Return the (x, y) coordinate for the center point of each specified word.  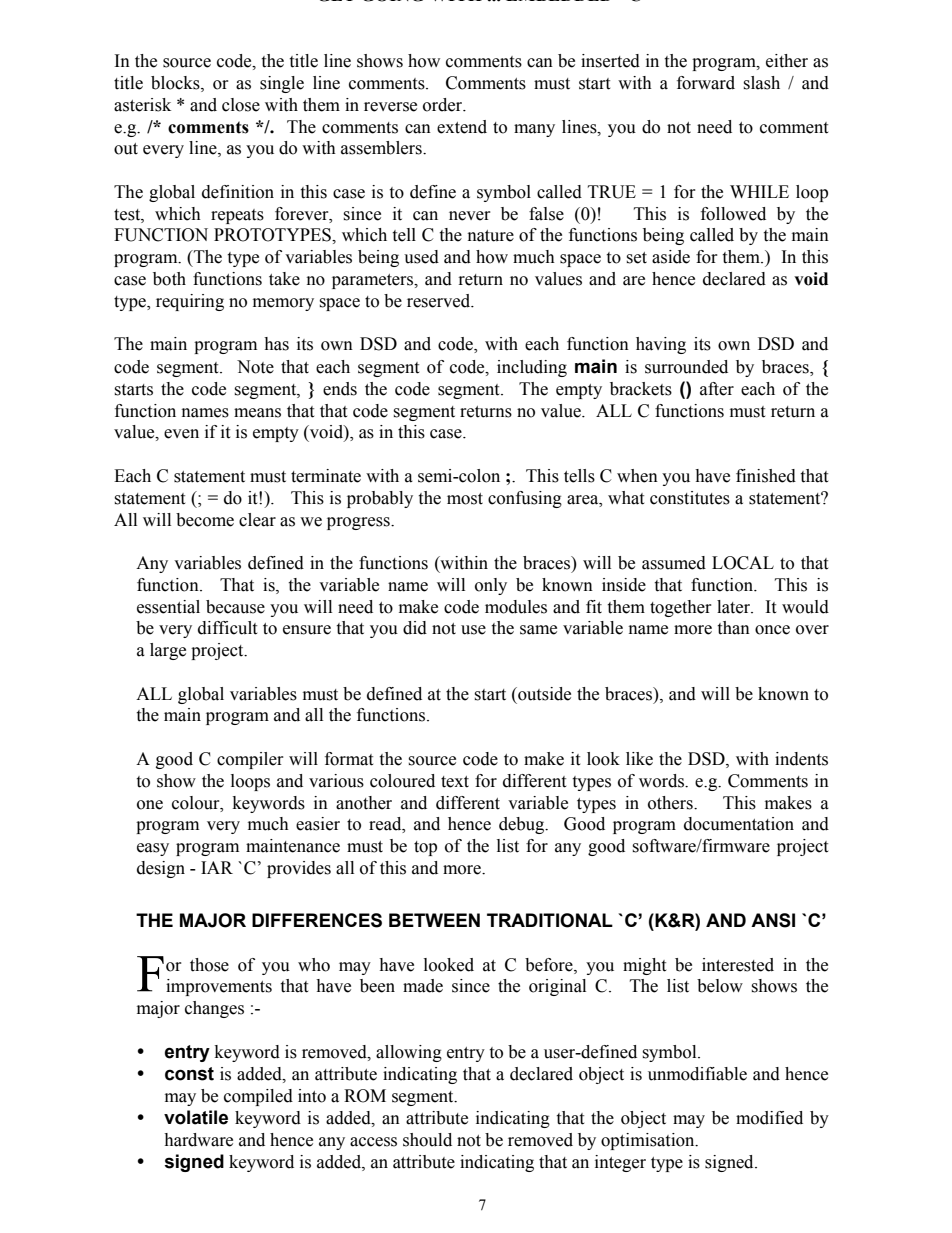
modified (769, 1118)
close (241, 105)
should (427, 1140)
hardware (198, 1140)
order (444, 105)
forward (706, 83)
